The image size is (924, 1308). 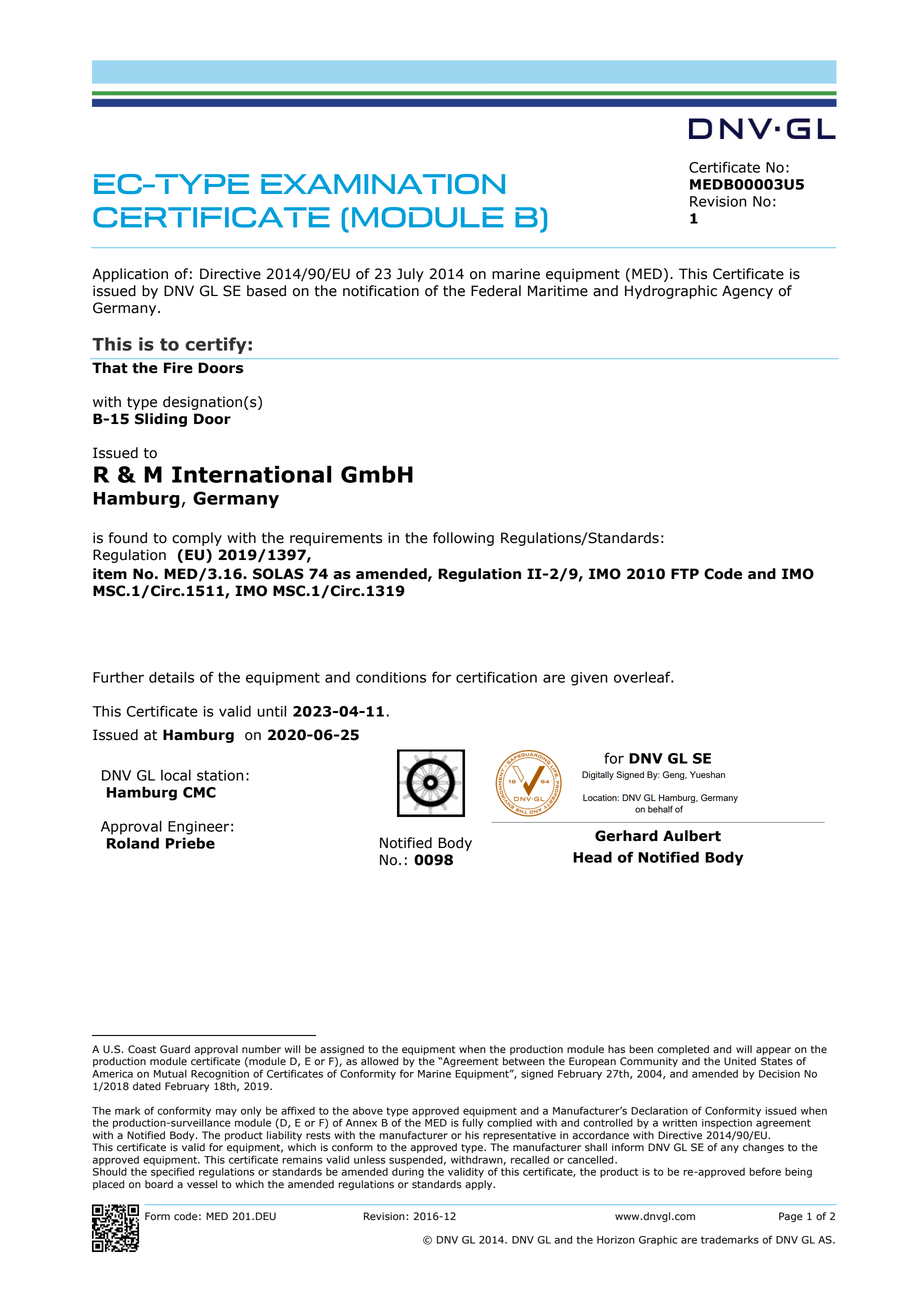 What do you see at coordinates (496, 677) in the document?
I see `certification` at bounding box center [496, 677].
